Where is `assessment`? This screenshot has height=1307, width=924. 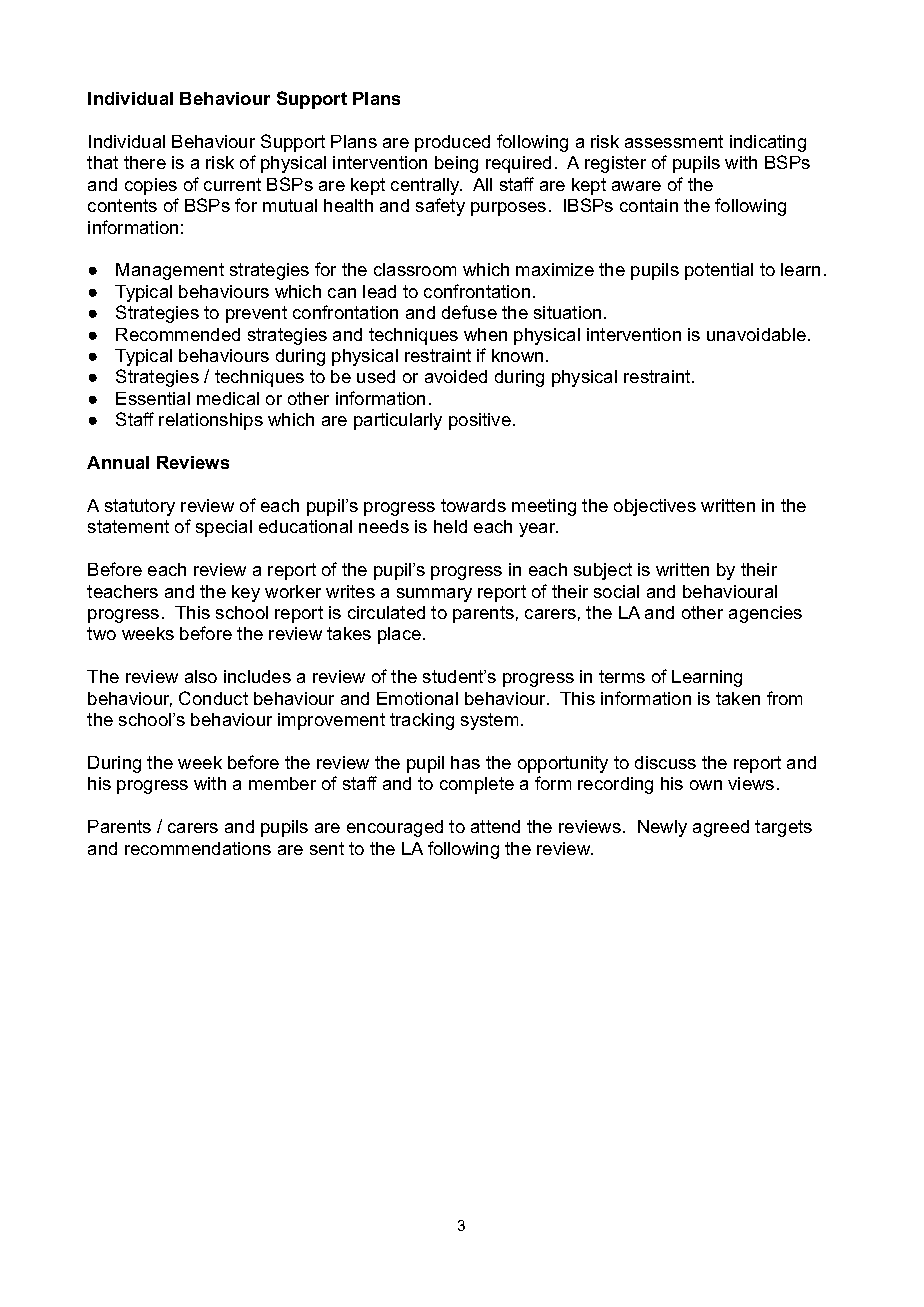
assessment is located at coordinates (674, 141).
